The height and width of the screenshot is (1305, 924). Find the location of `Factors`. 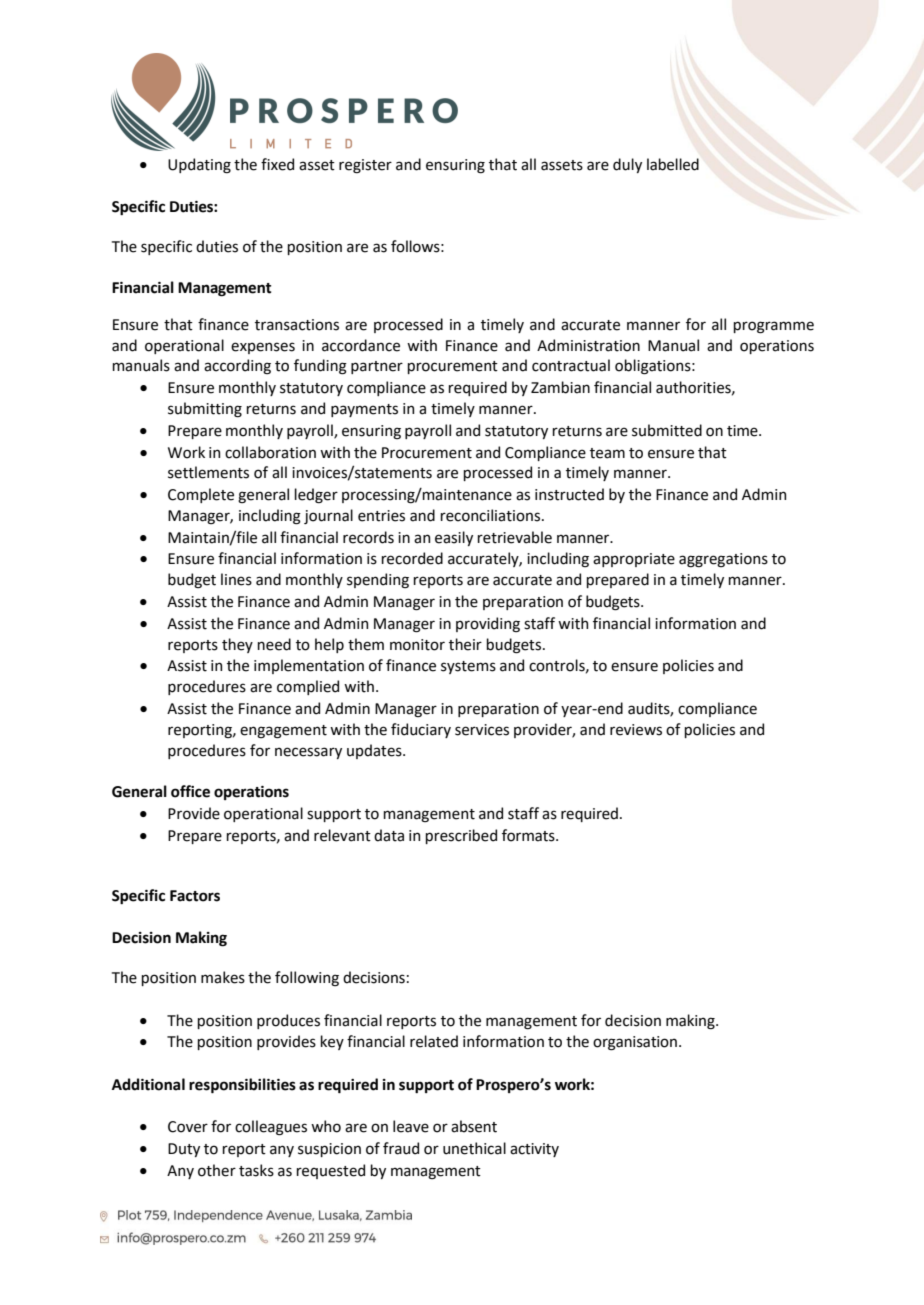

Factors is located at coordinates (195, 896).
